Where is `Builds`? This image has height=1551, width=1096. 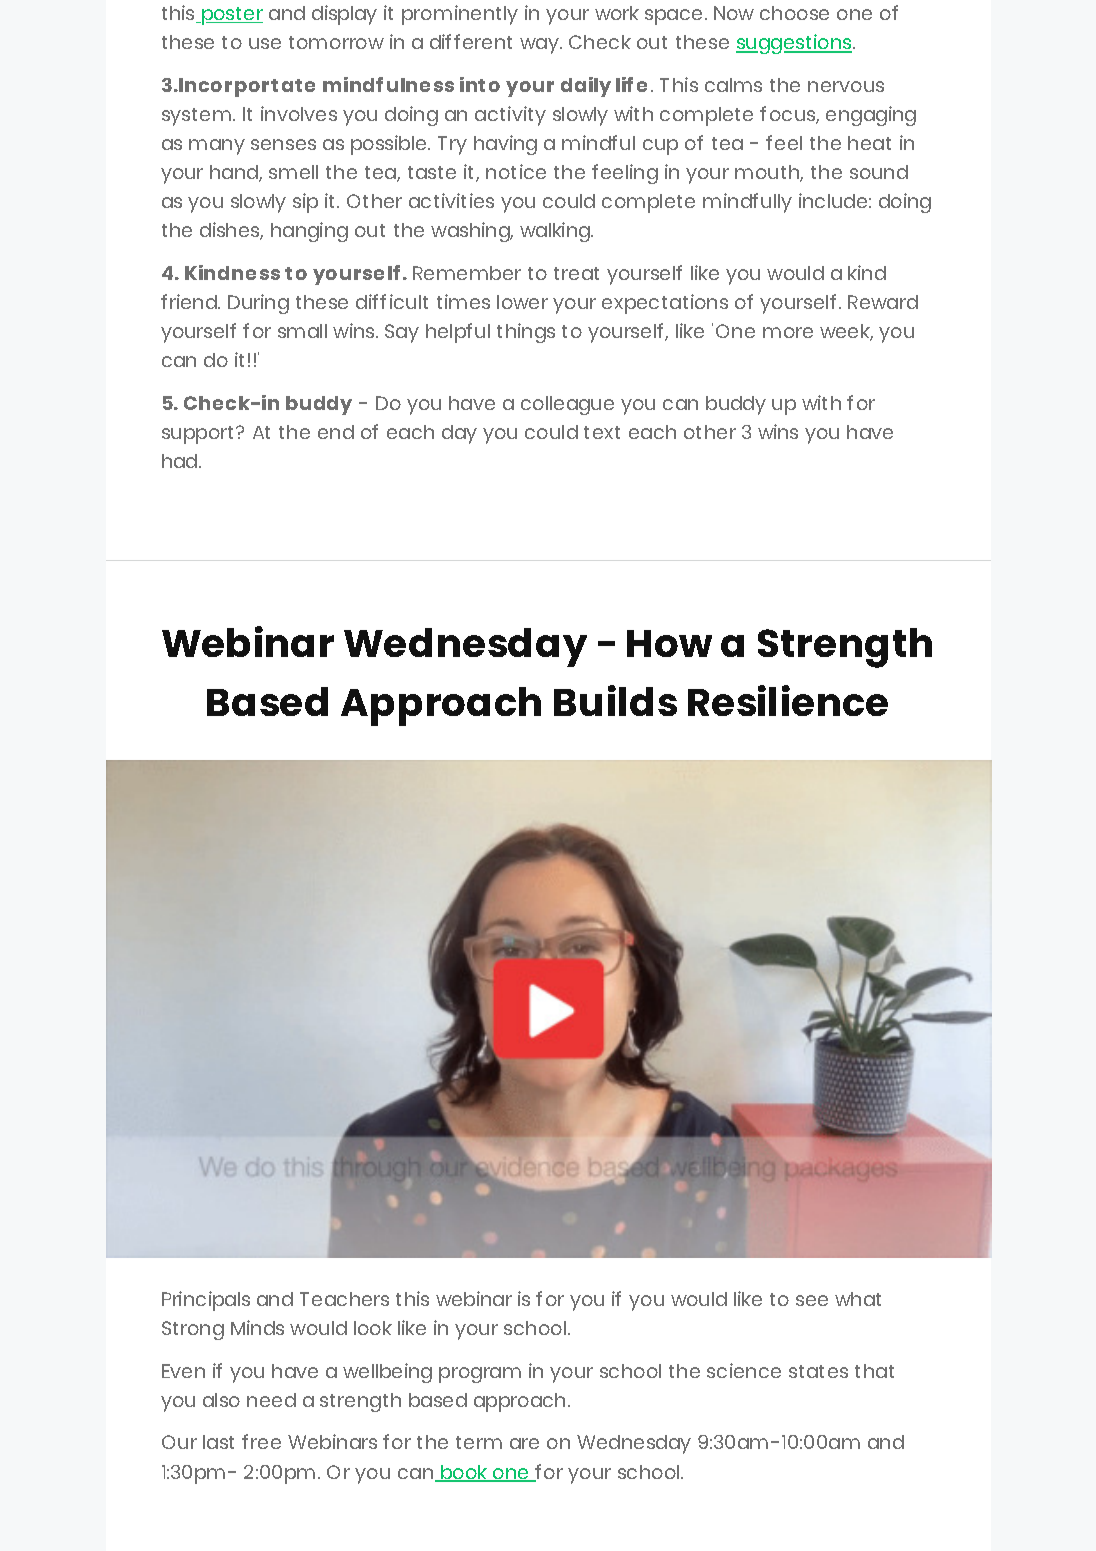
Builds is located at coordinates (615, 700).
